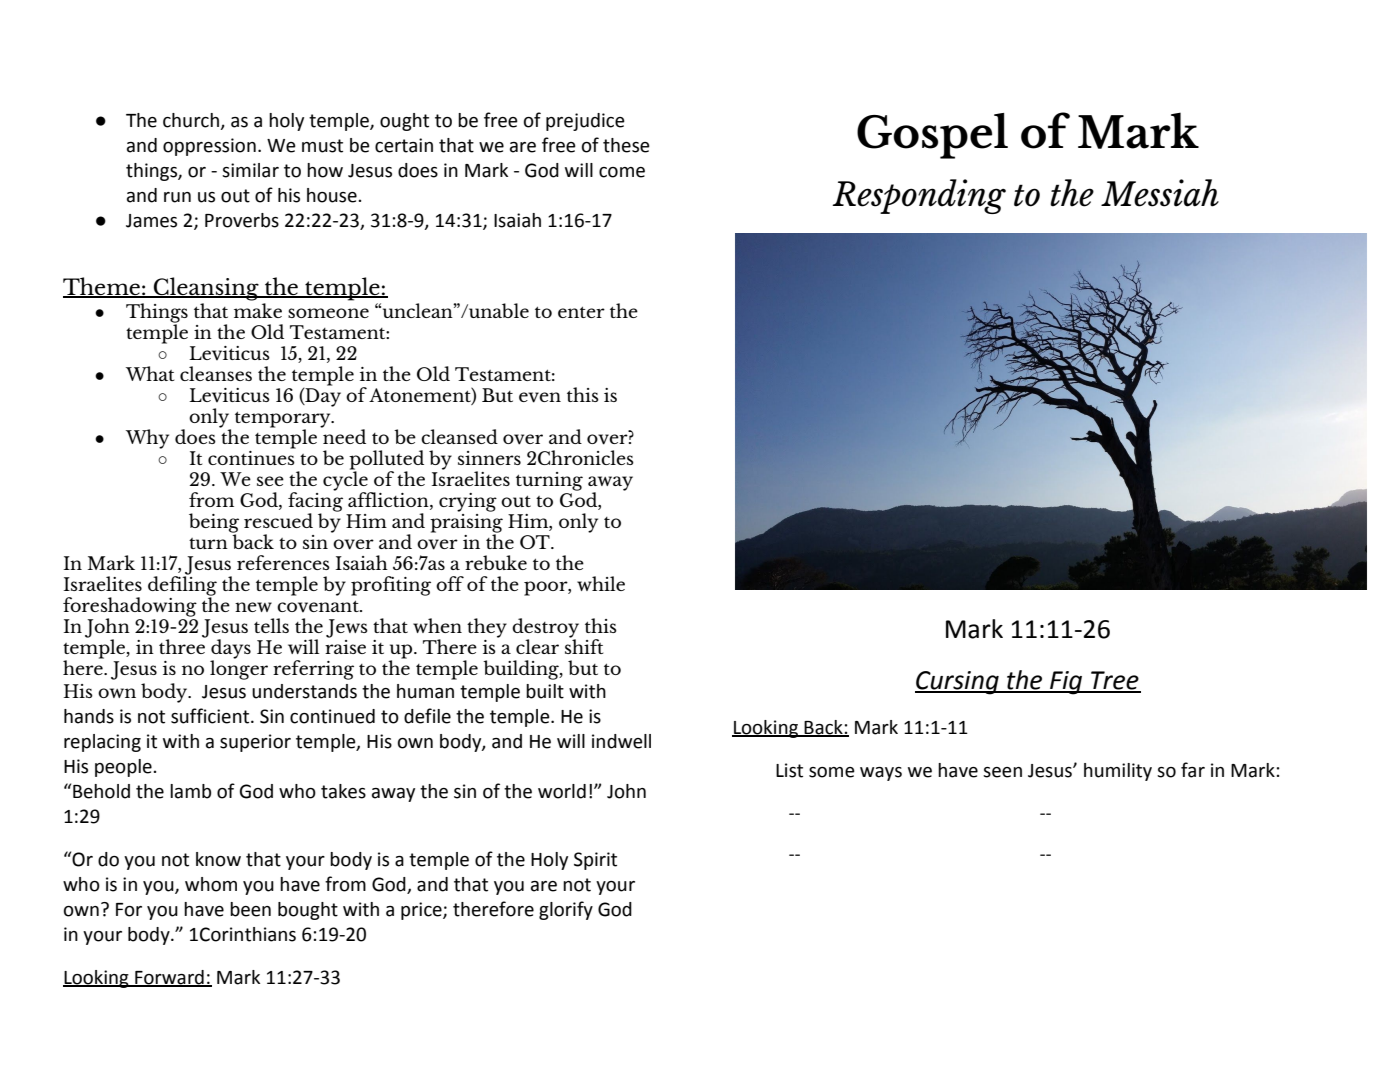  I want to click on being, so click(214, 524).
